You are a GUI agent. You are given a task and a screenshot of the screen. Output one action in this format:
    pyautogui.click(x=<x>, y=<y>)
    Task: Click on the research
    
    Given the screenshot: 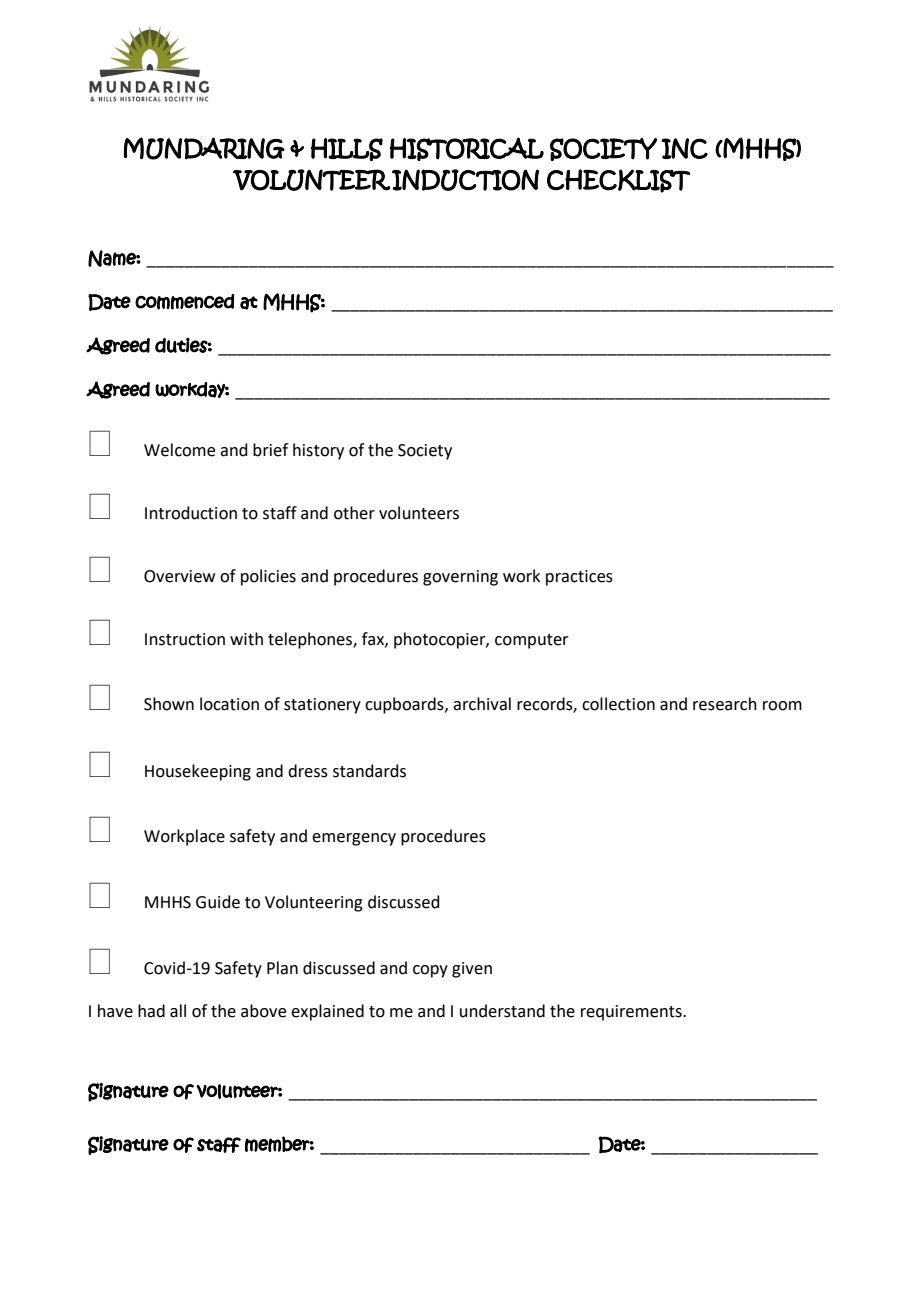 What is the action you would take?
    pyautogui.click(x=725, y=704)
